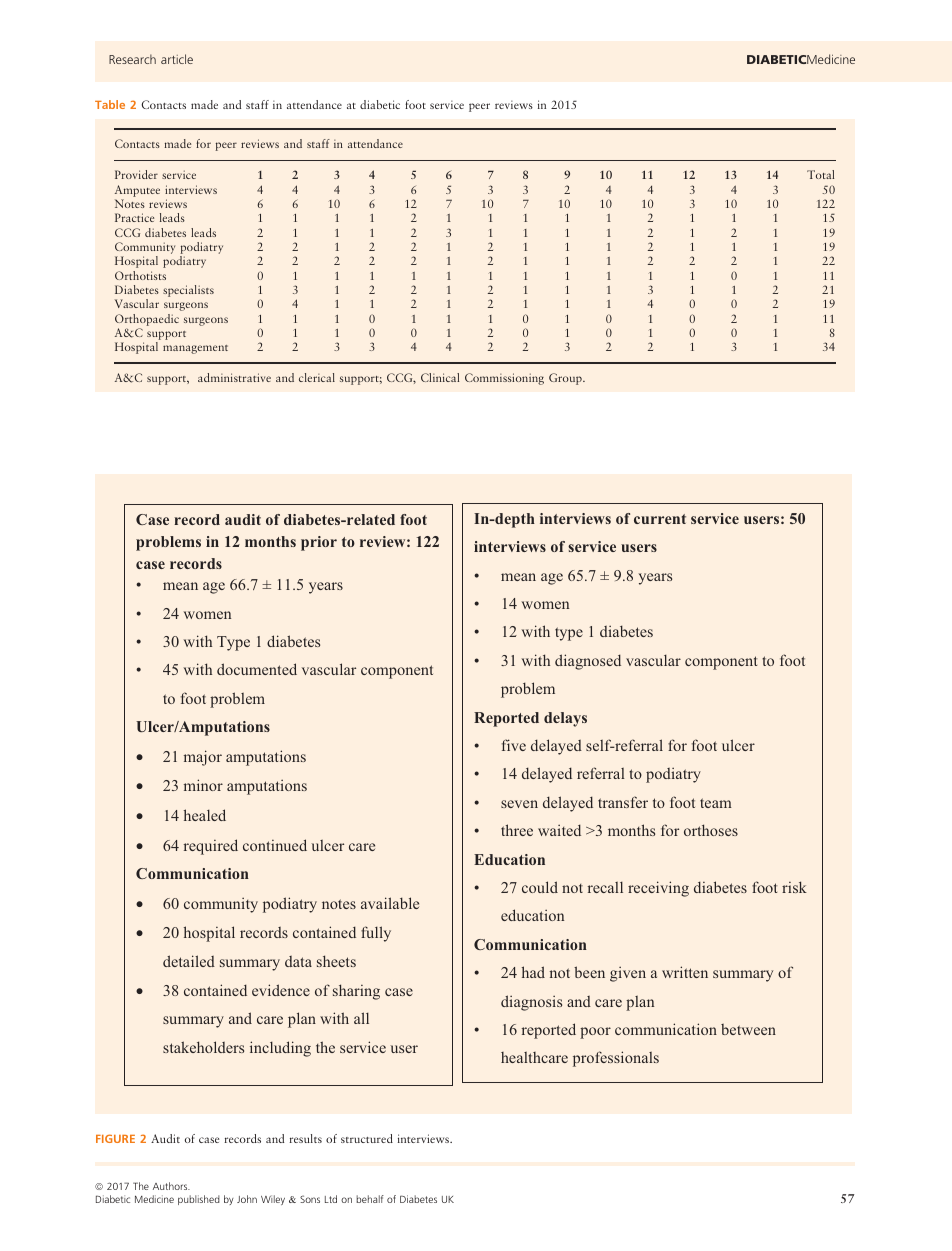 Image resolution: width=952 pixels, height=1251 pixels. I want to click on Research, so click(132, 59).
